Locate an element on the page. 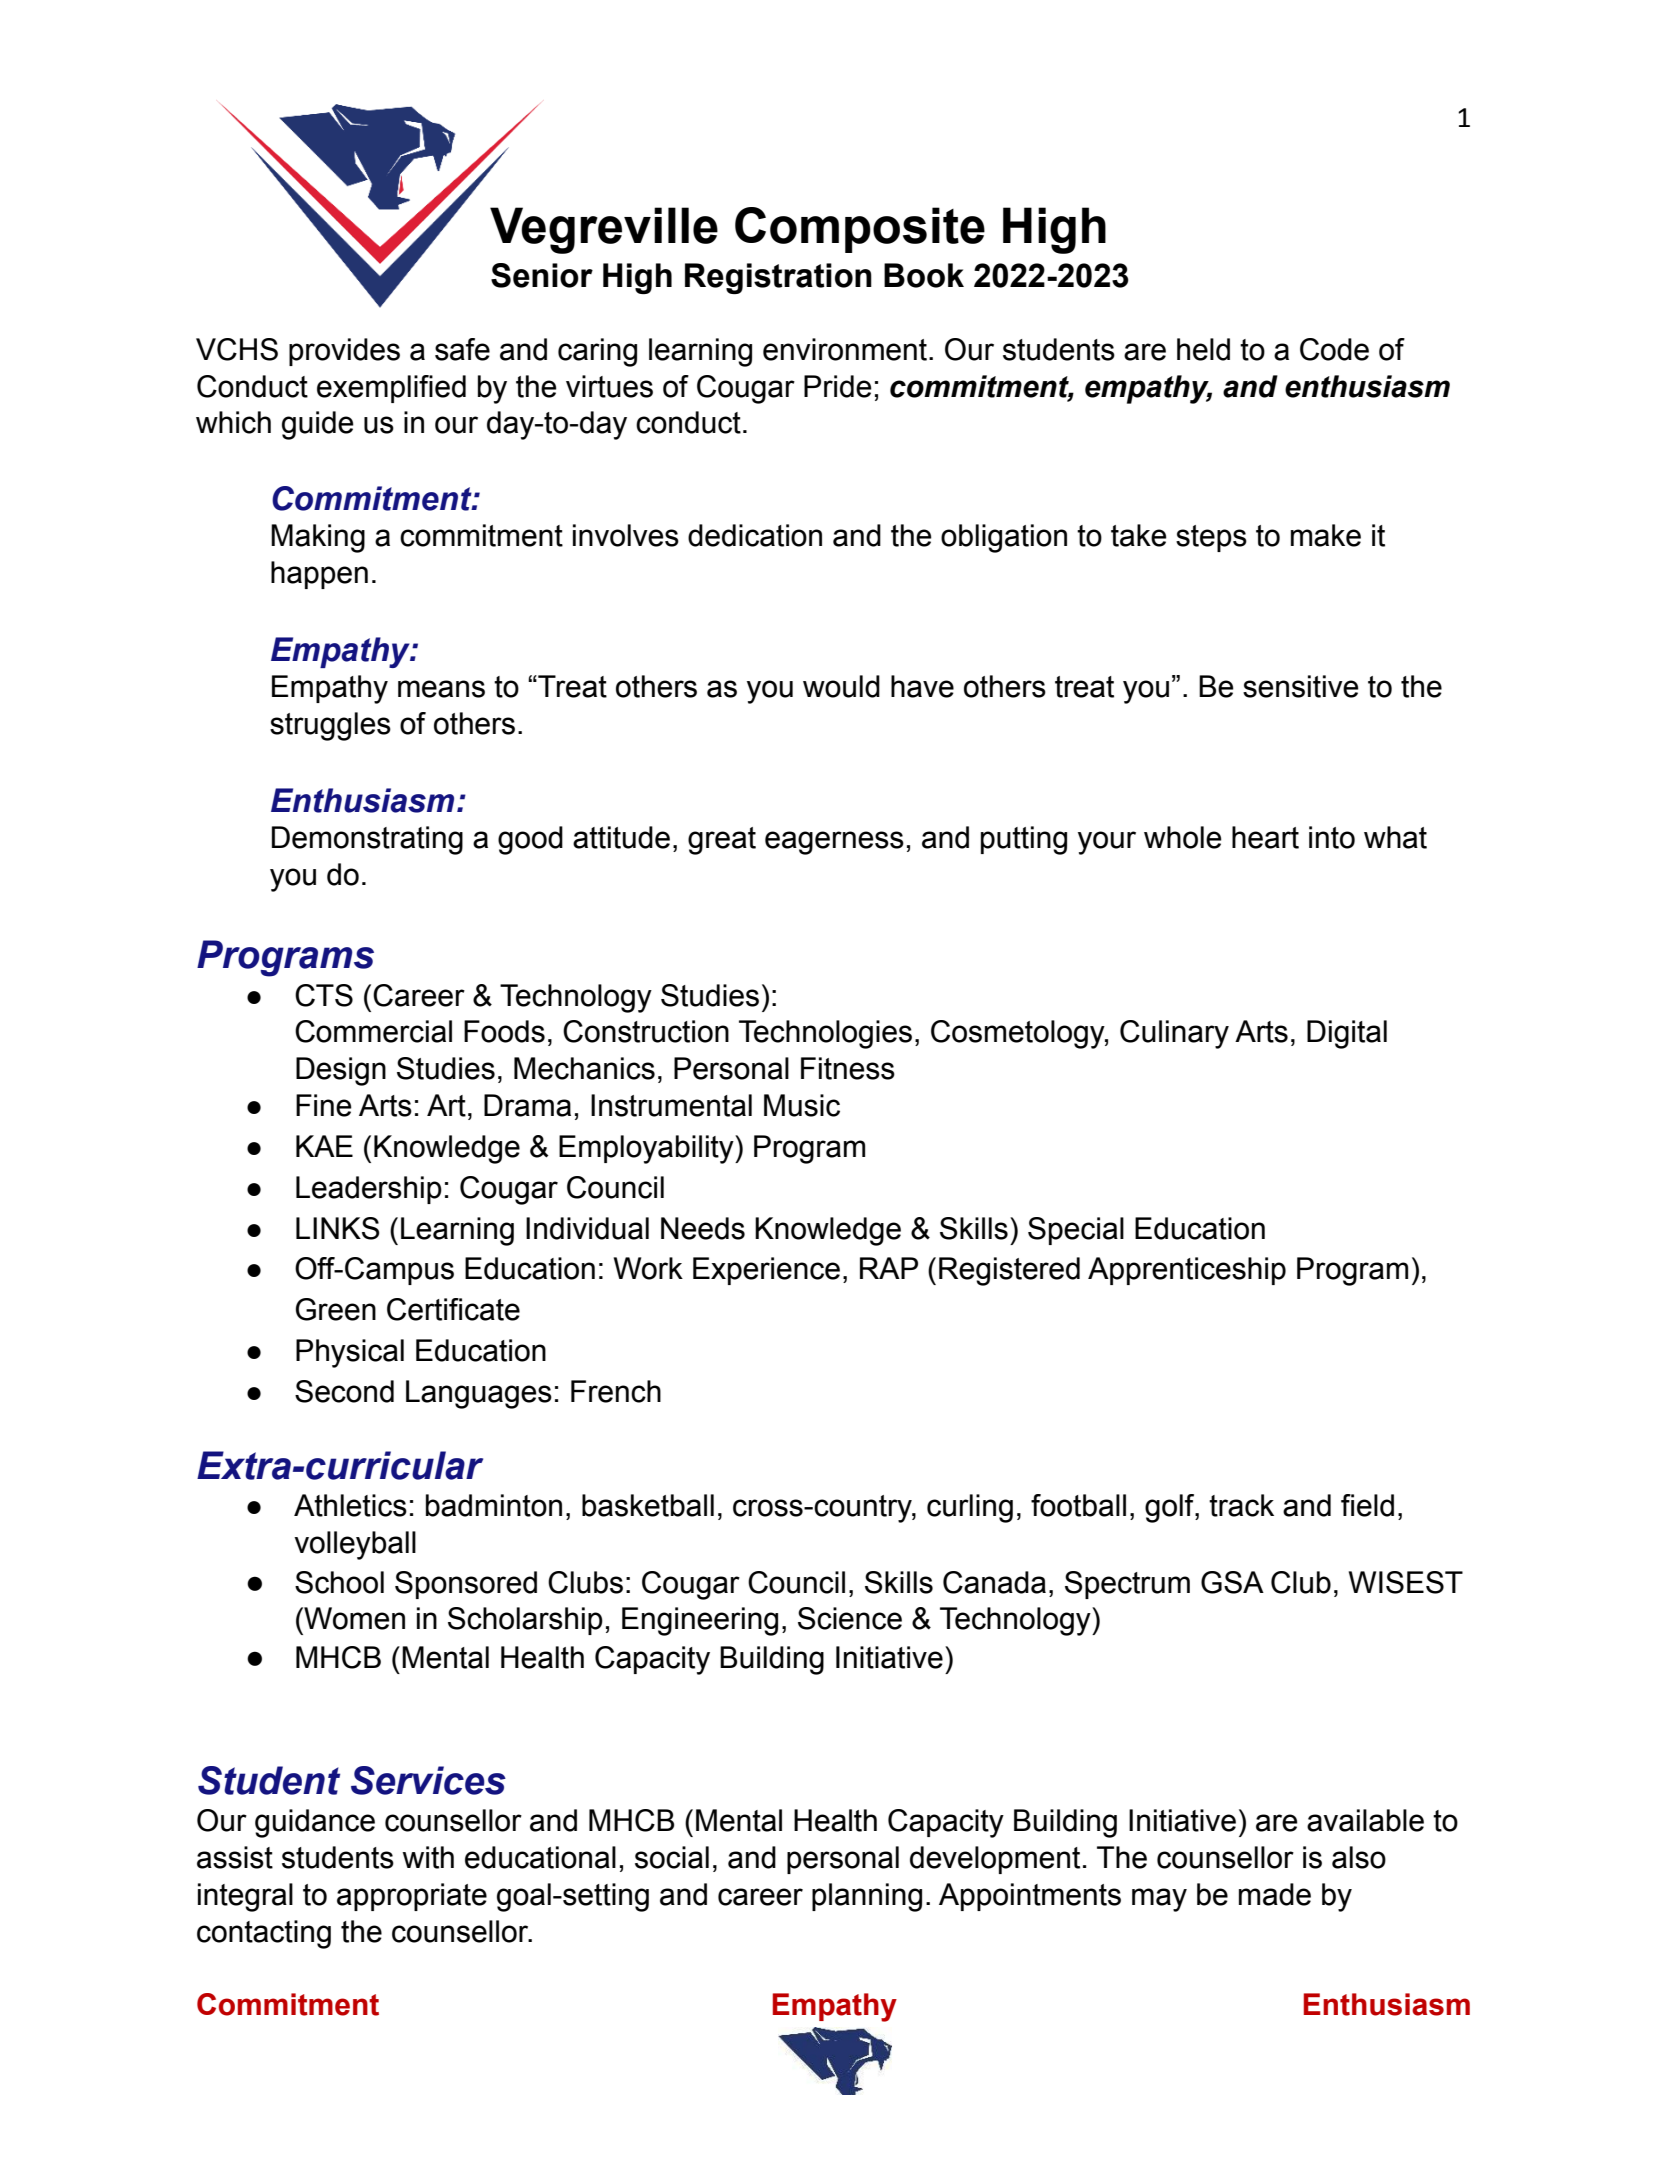 The width and height of the page is (1668, 2158). happen is located at coordinates (319, 575).
